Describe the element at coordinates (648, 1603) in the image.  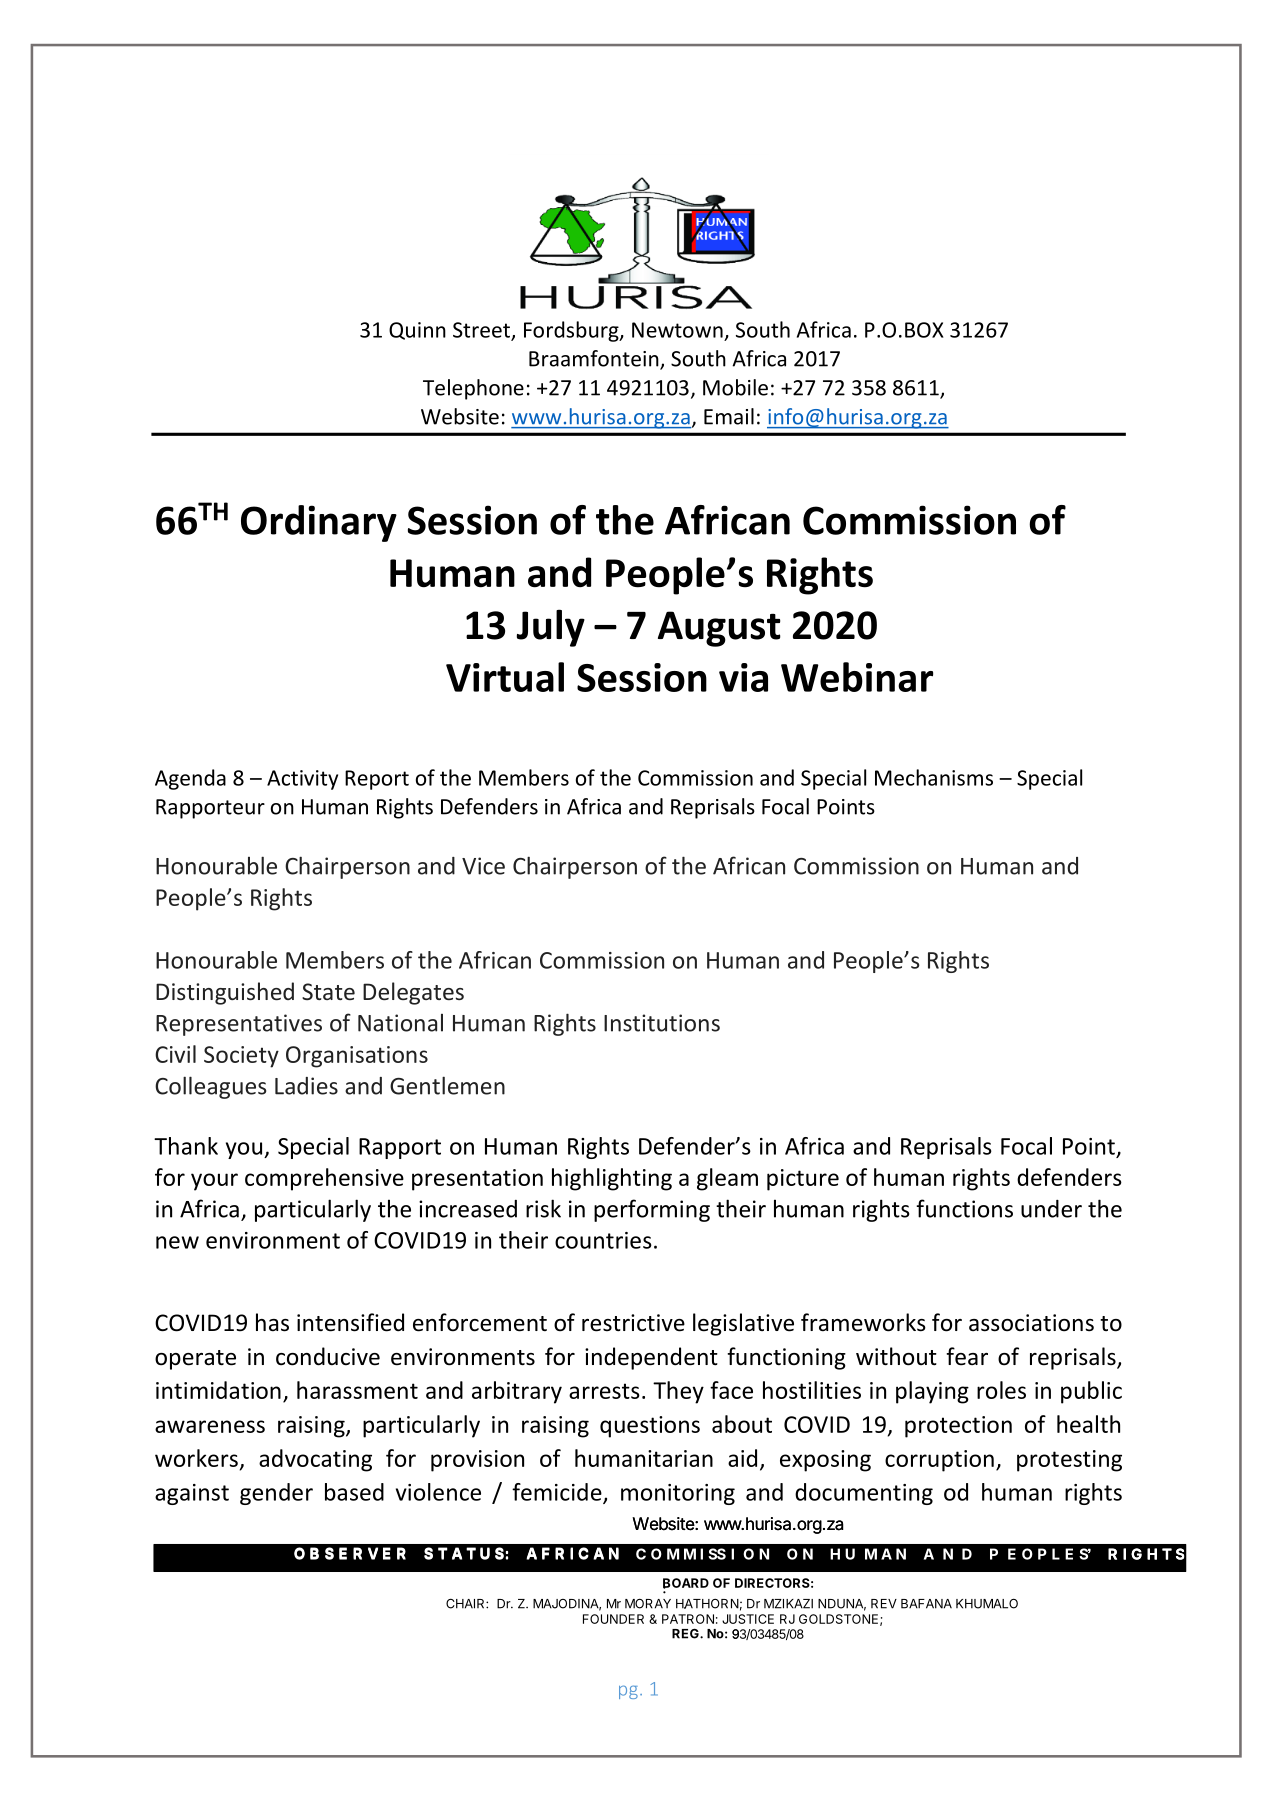
I see `MORAY` at that location.
